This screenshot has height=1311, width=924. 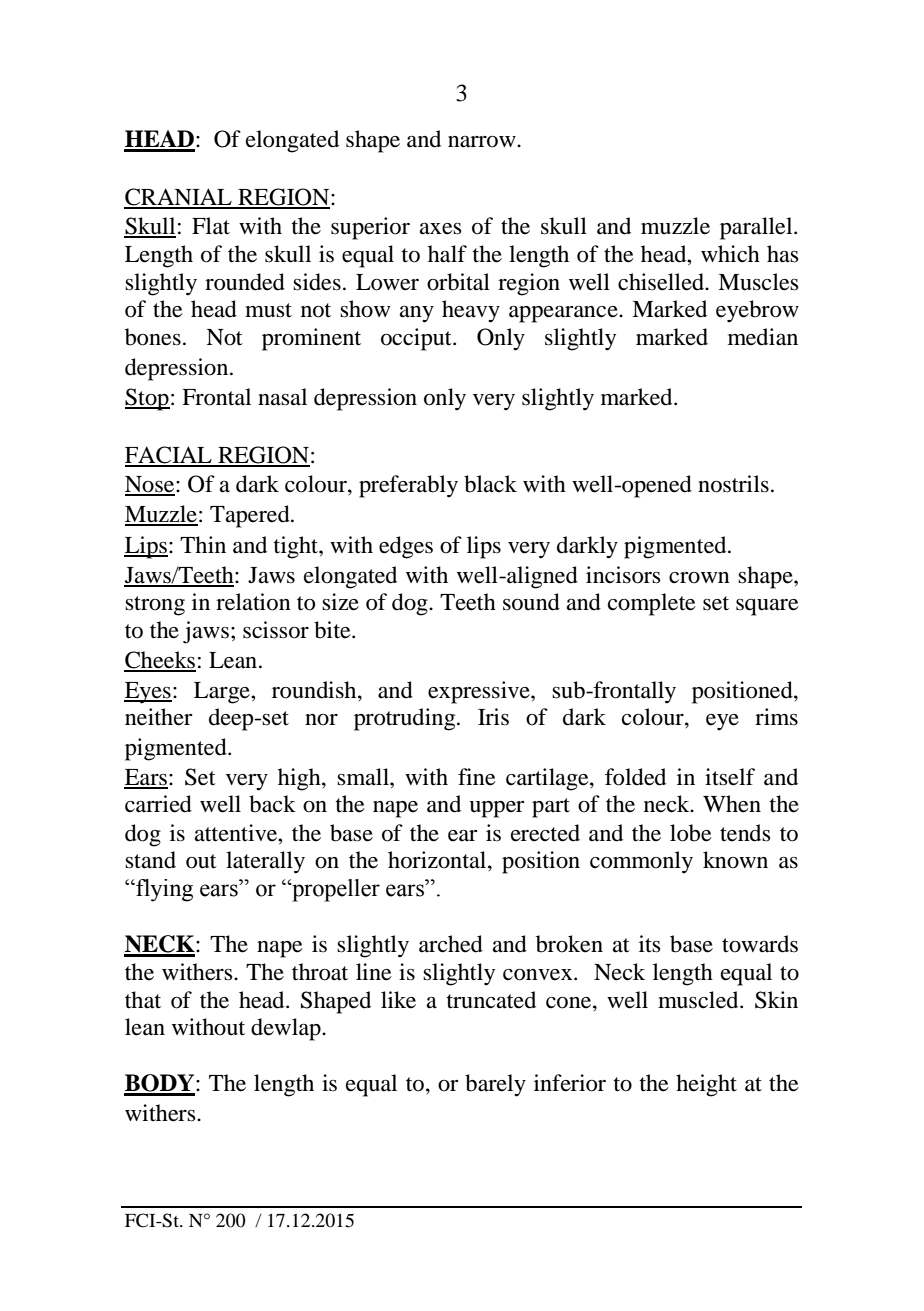 What do you see at coordinates (253, 602) in the screenshot?
I see `relation` at bounding box center [253, 602].
